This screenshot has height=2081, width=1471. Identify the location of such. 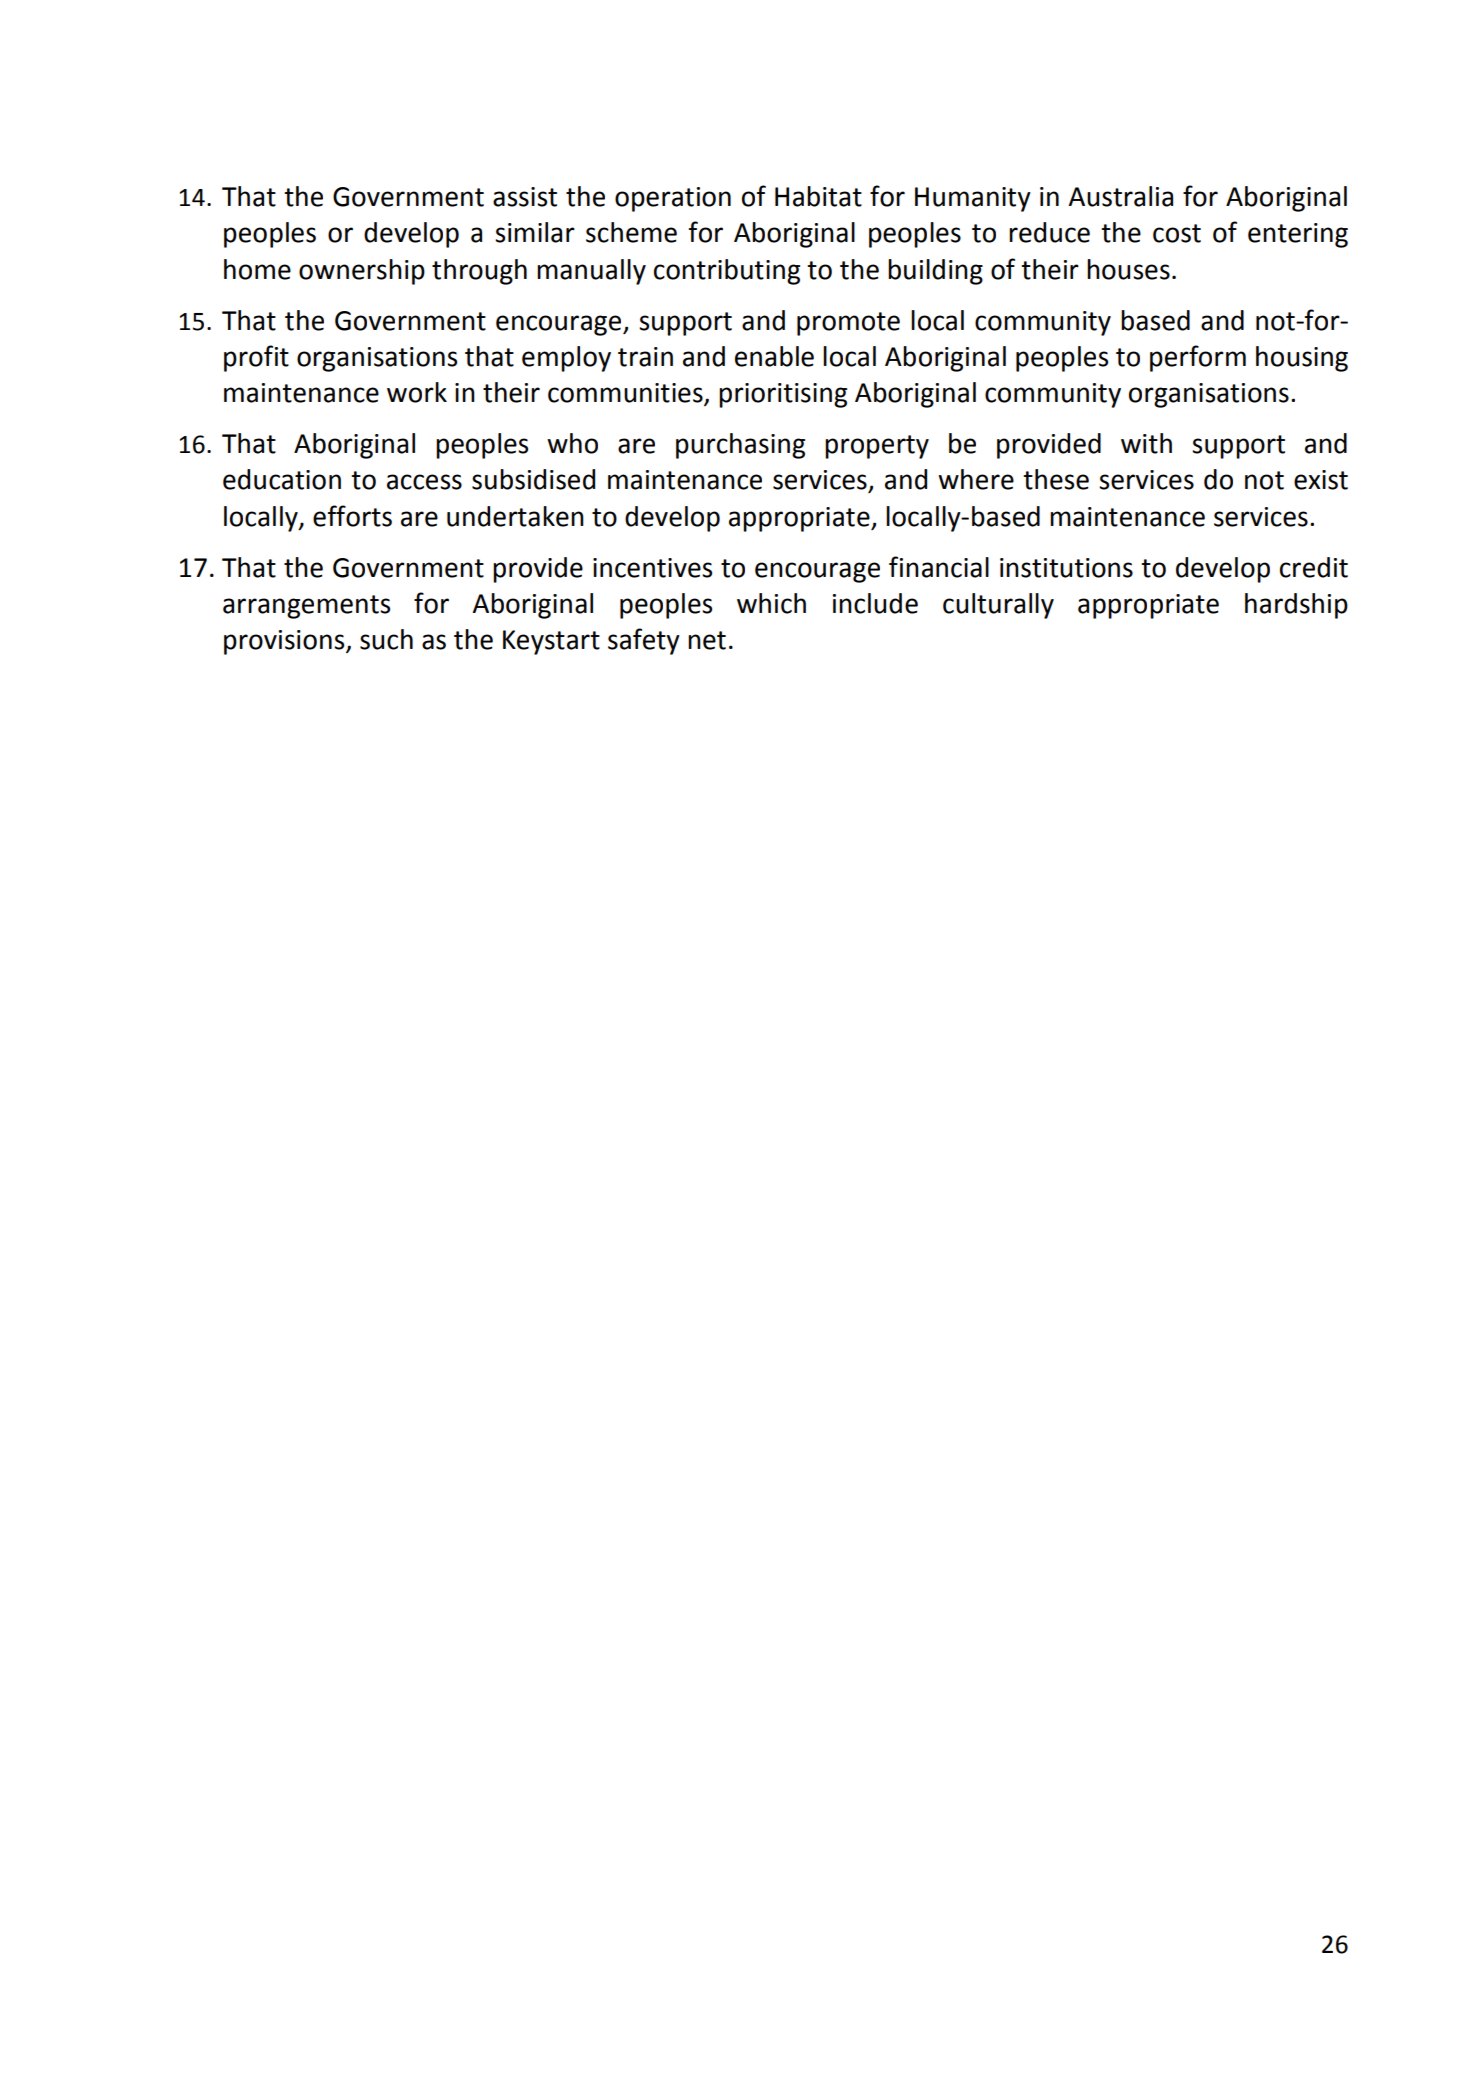
(386, 639).
